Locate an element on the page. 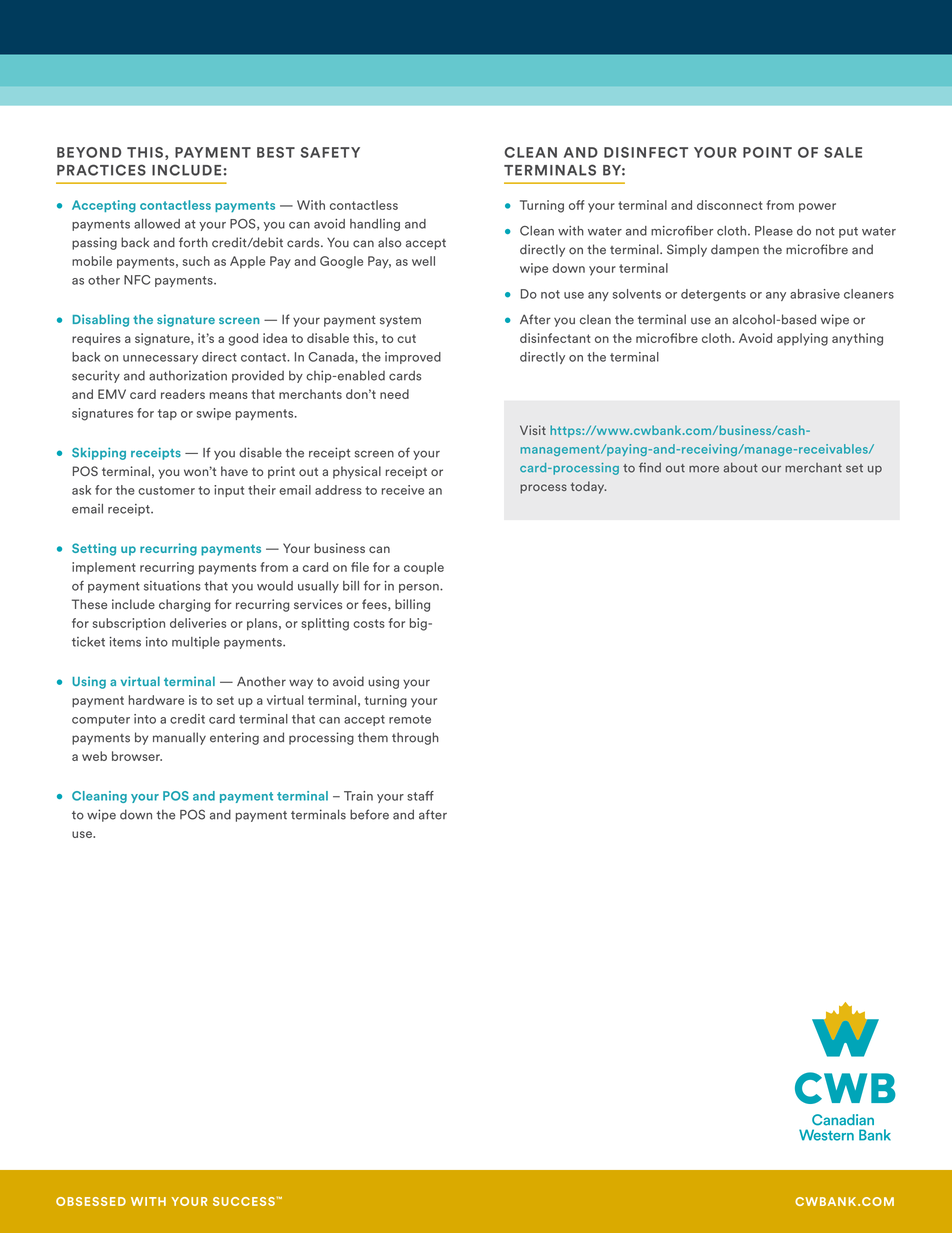 Image resolution: width=952 pixels, height=1233 pixels. staff is located at coordinates (420, 796).
